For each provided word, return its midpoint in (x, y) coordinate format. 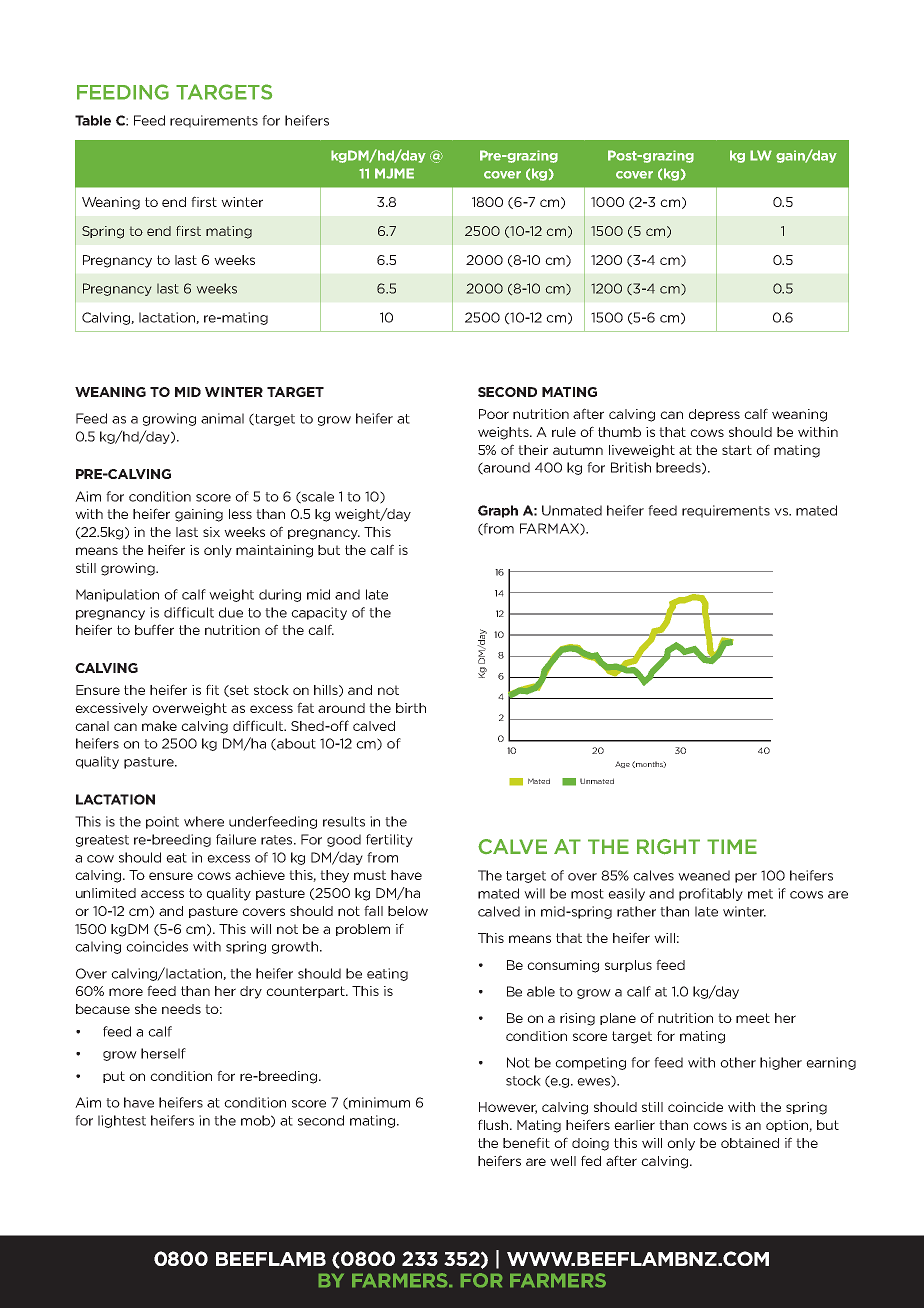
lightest (122, 1121)
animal (222, 418)
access (162, 894)
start (737, 450)
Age (622, 764)
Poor (494, 414)
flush (494, 1124)
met (760, 894)
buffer (154, 629)
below (408, 911)
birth (411, 708)
